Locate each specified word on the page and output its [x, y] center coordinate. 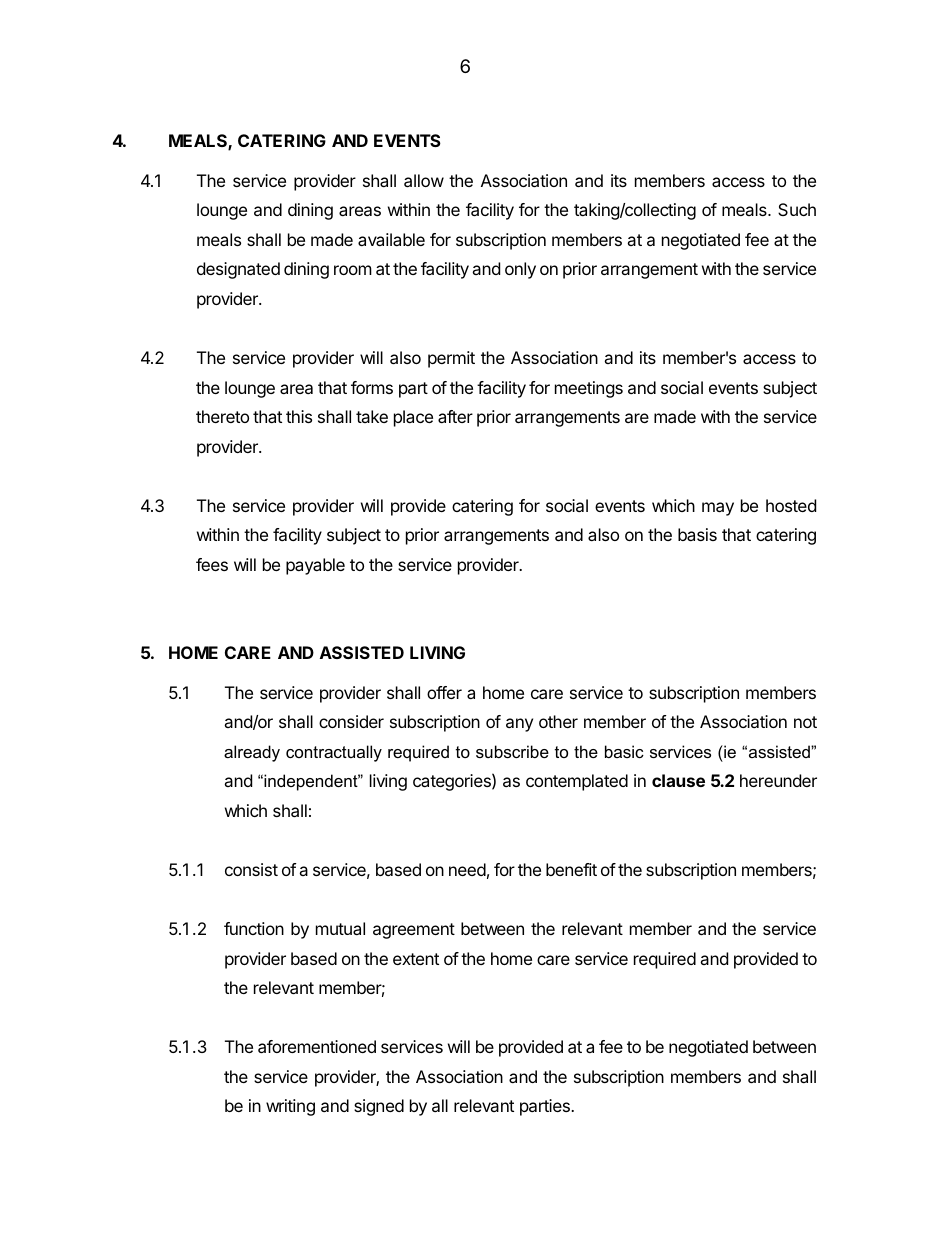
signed [379, 1107]
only [520, 270]
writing [290, 1107]
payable [315, 566]
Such [797, 209]
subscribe [512, 751]
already [252, 753]
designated [238, 270]
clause [678, 780]
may [718, 509]
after [455, 416]
